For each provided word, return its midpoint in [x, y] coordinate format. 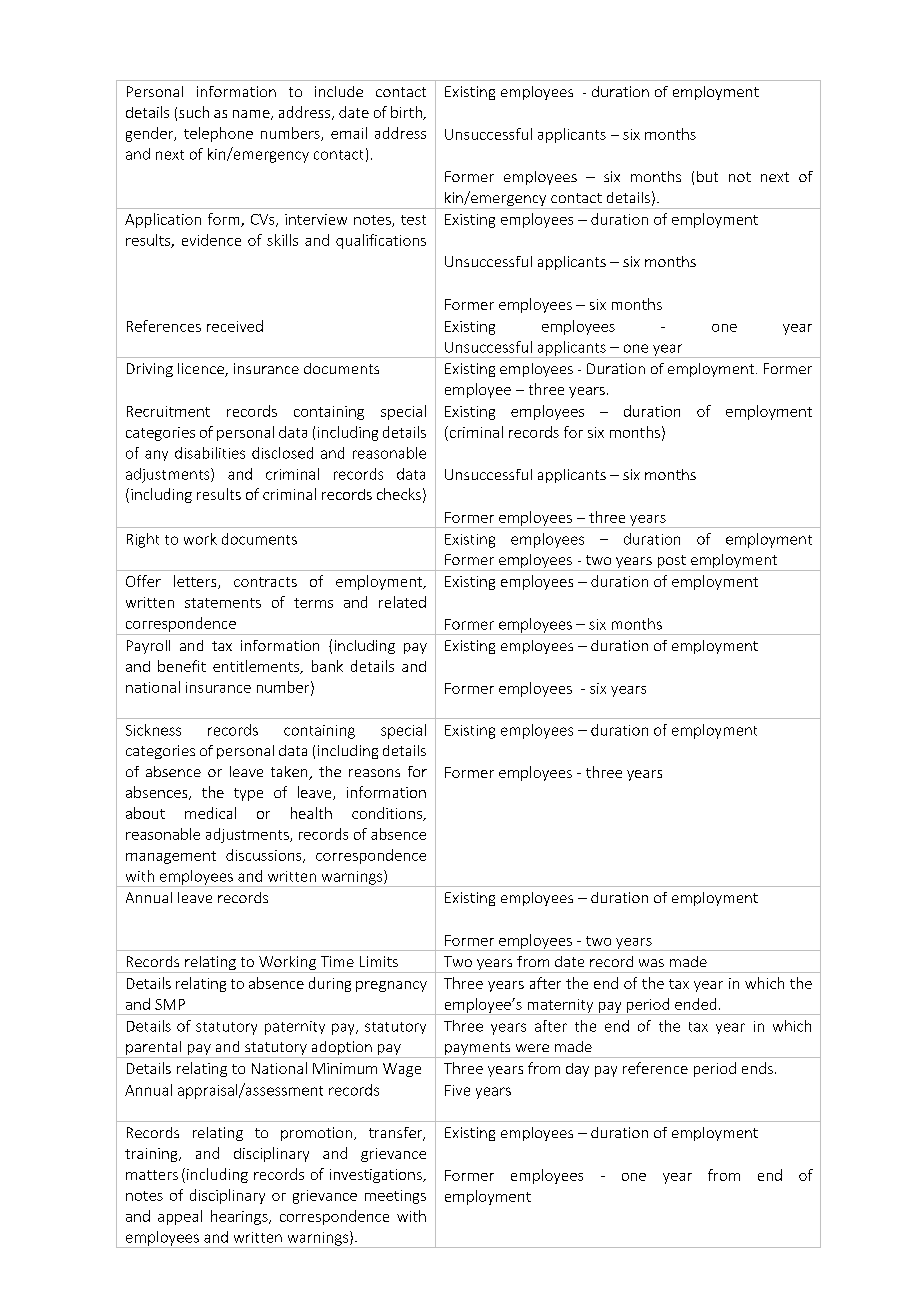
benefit [182, 666]
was [651, 963]
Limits [379, 961]
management [171, 857]
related [402, 602]
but [707, 176]
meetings [395, 1197]
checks [399, 494]
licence [202, 370]
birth [407, 113]
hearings [240, 1217]
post [671, 563]
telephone [218, 134]
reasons [374, 773]
